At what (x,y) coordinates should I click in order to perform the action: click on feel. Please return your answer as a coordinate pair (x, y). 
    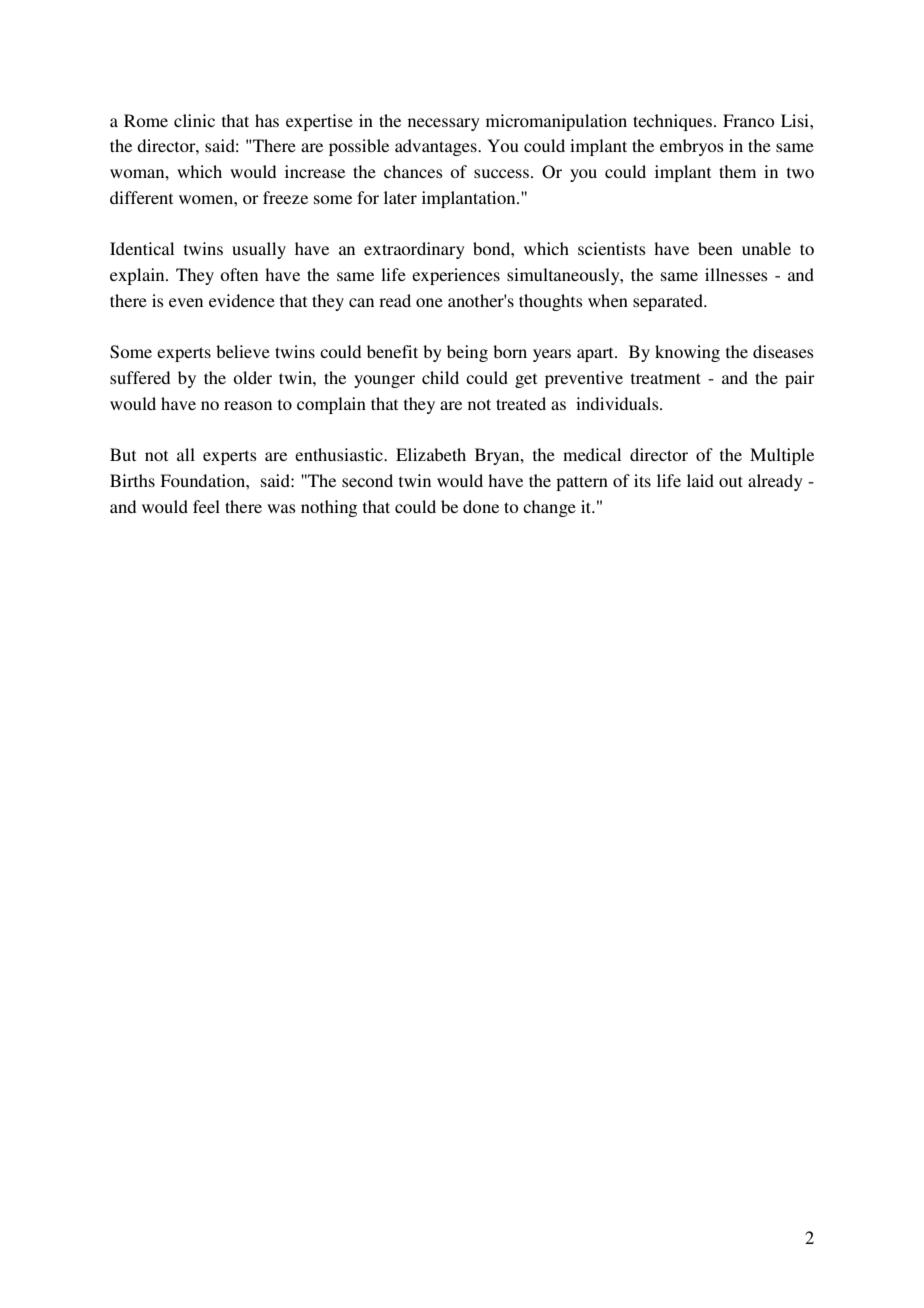
    Looking at the image, I should click on (206, 506).
